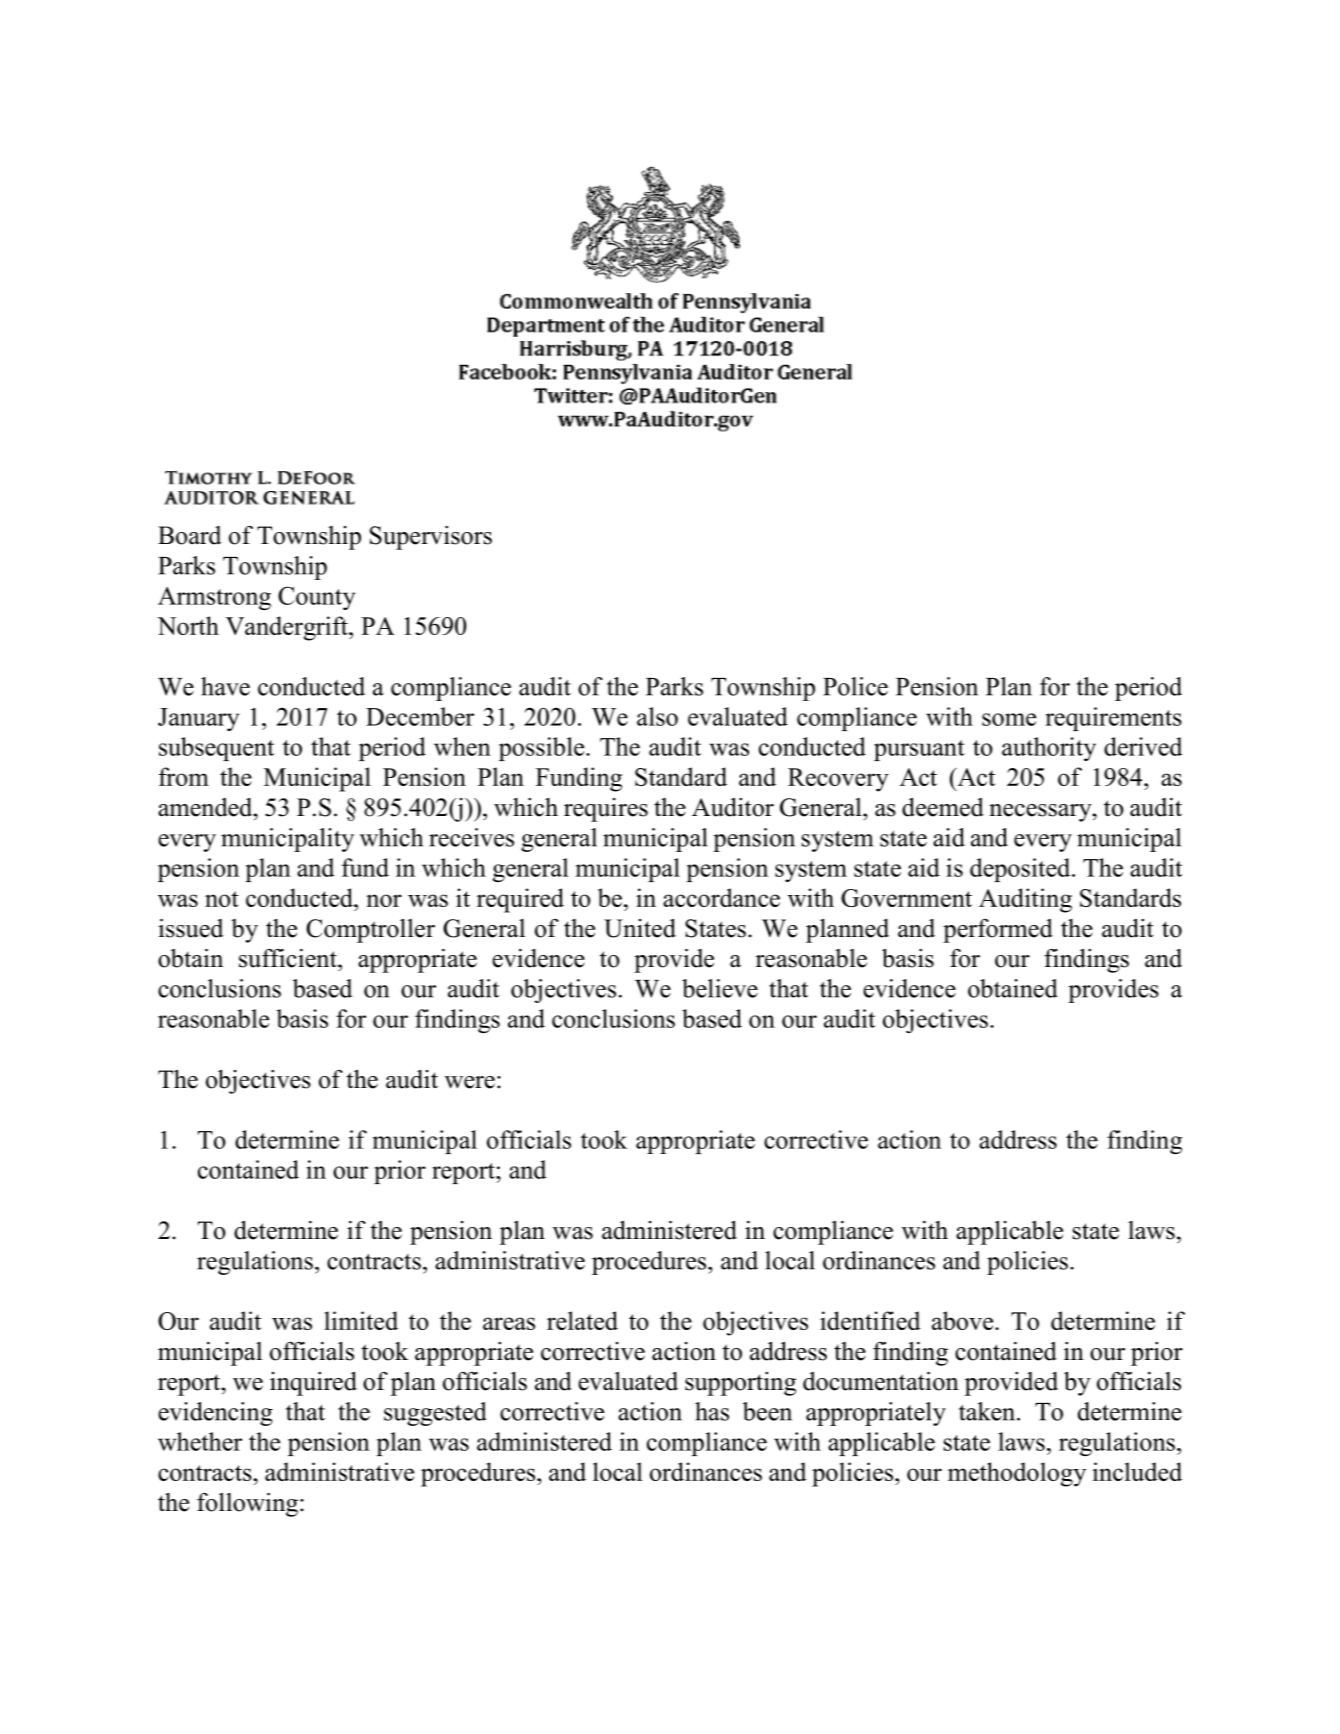 The image size is (1340, 1734). What do you see at coordinates (431, 538) in the image?
I see `Supervisors` at bounding box center [431, 538].
